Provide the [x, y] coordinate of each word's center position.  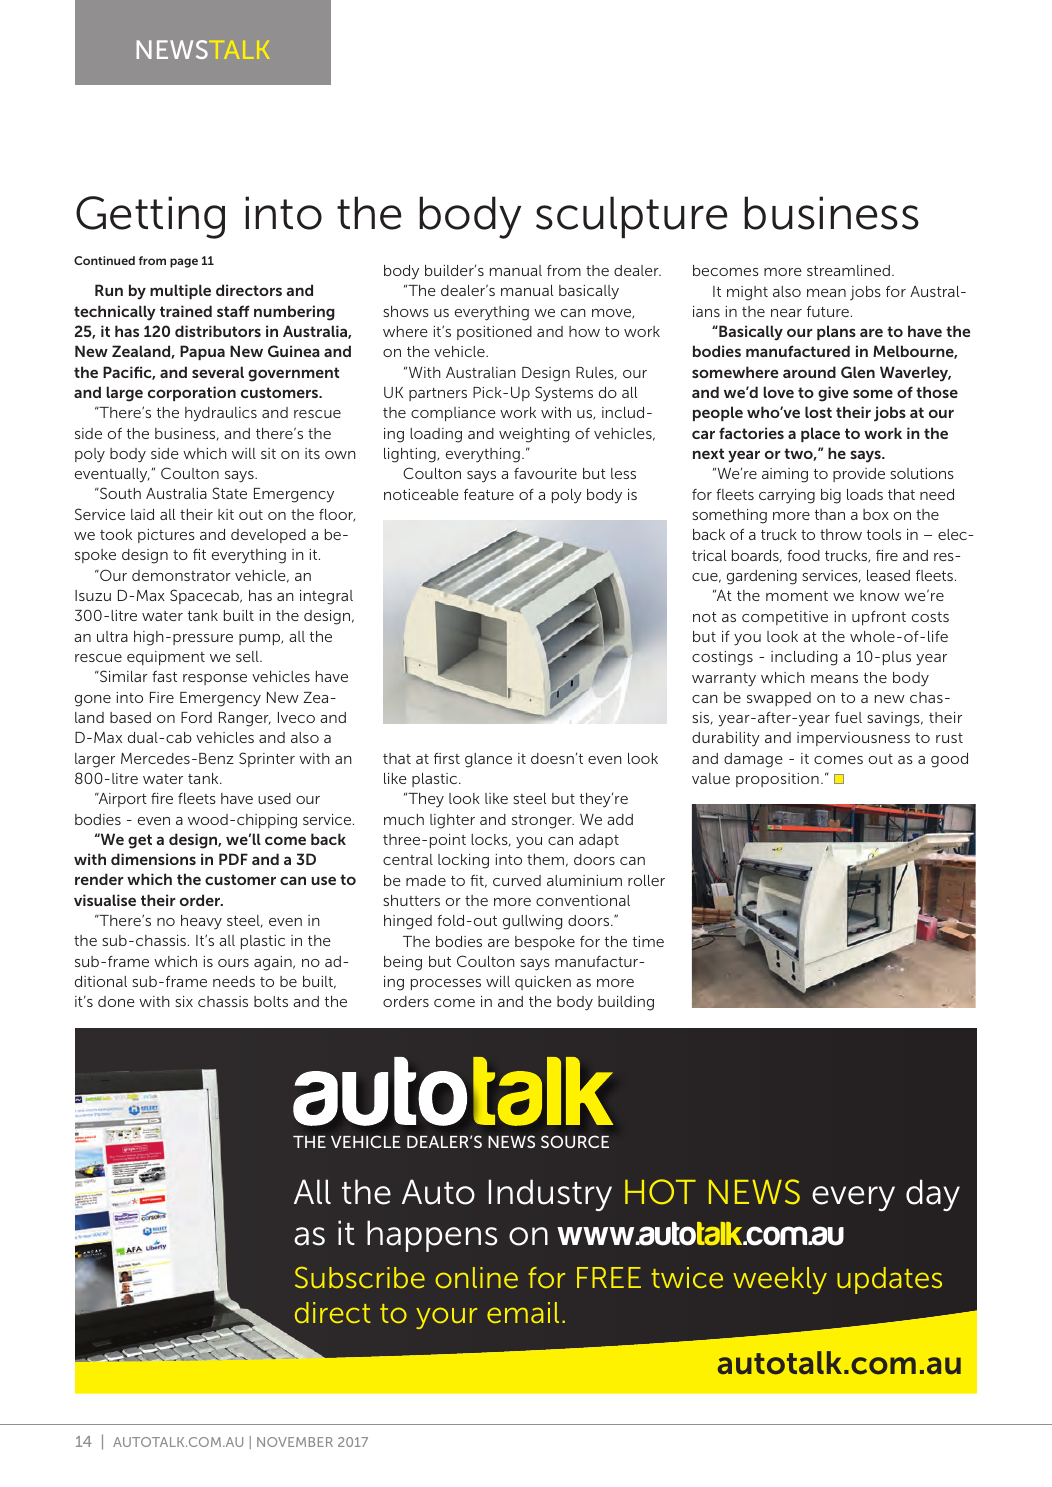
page [184, 263]
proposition [777, 780]
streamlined [848, 270]
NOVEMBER [295, 1442]
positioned [494, 333]
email [523, 1312]
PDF [233, 859]
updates [889, 1280]
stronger [543, 822]
